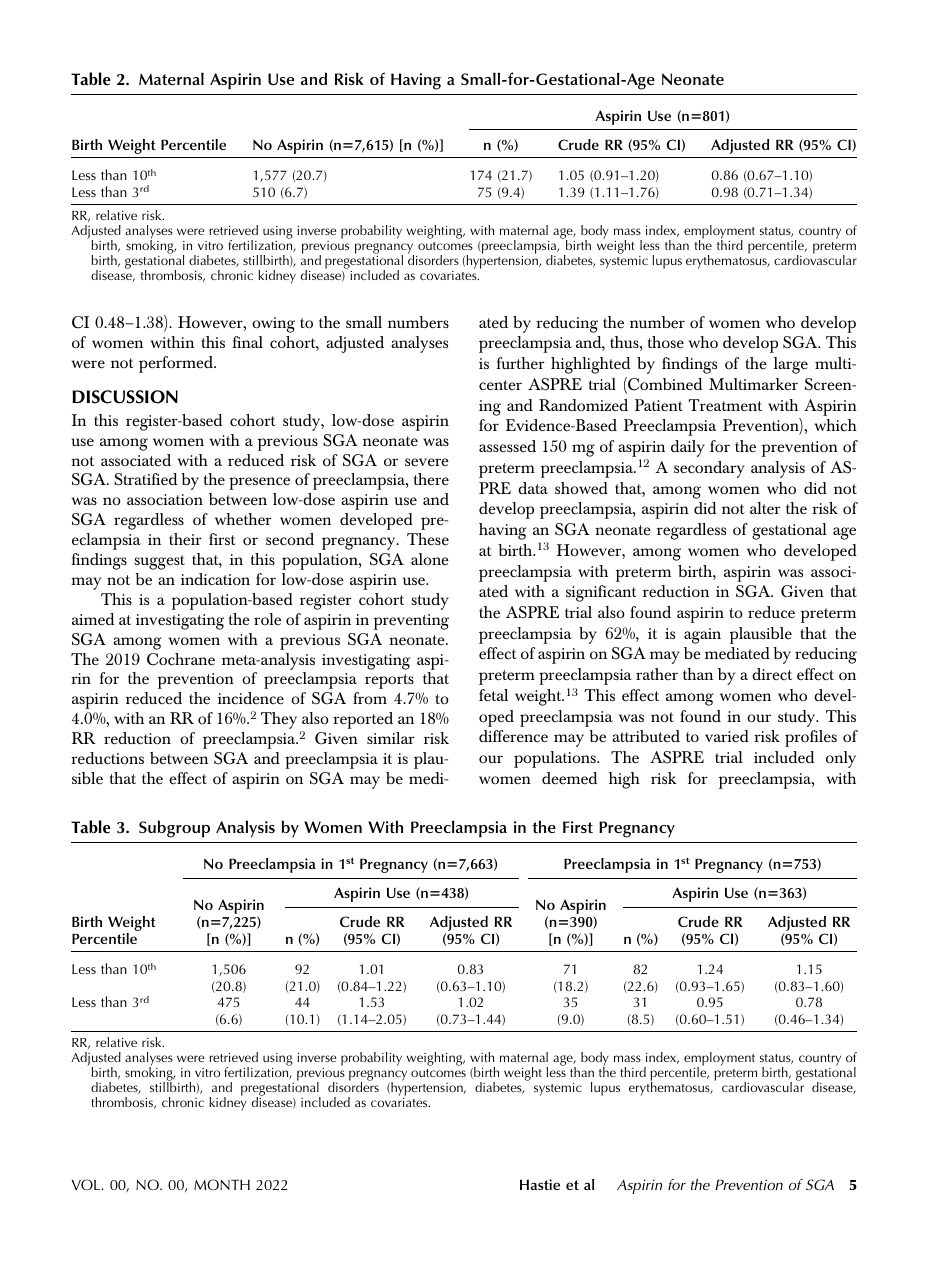 The height and width of the document is (1288, 928). What do you see at coordinates (791, 365) in the document?
I see `large` at bounding box center [791, 365].
